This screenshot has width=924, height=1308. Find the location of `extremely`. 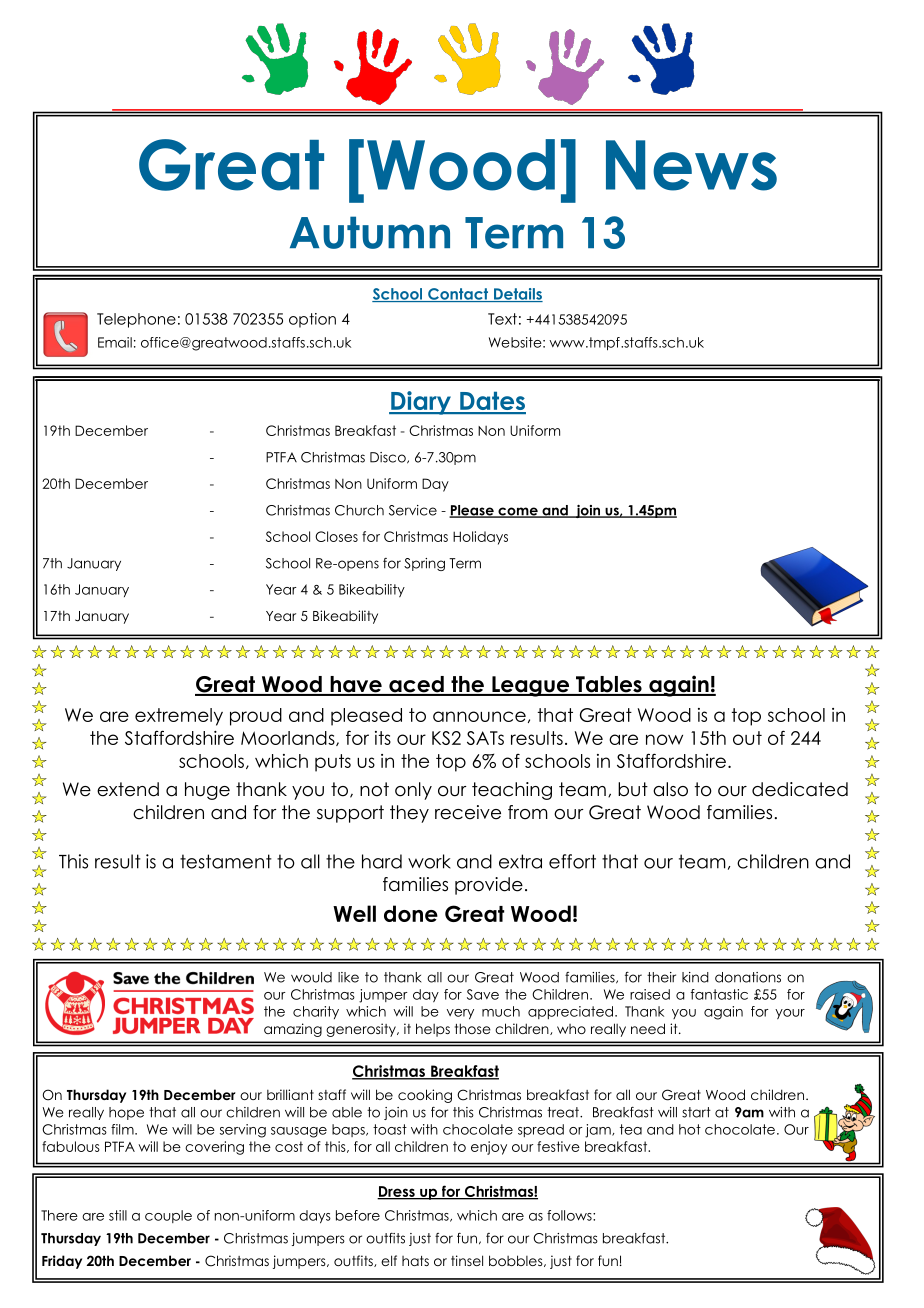

extremely is located at coordinates (179, 717).
